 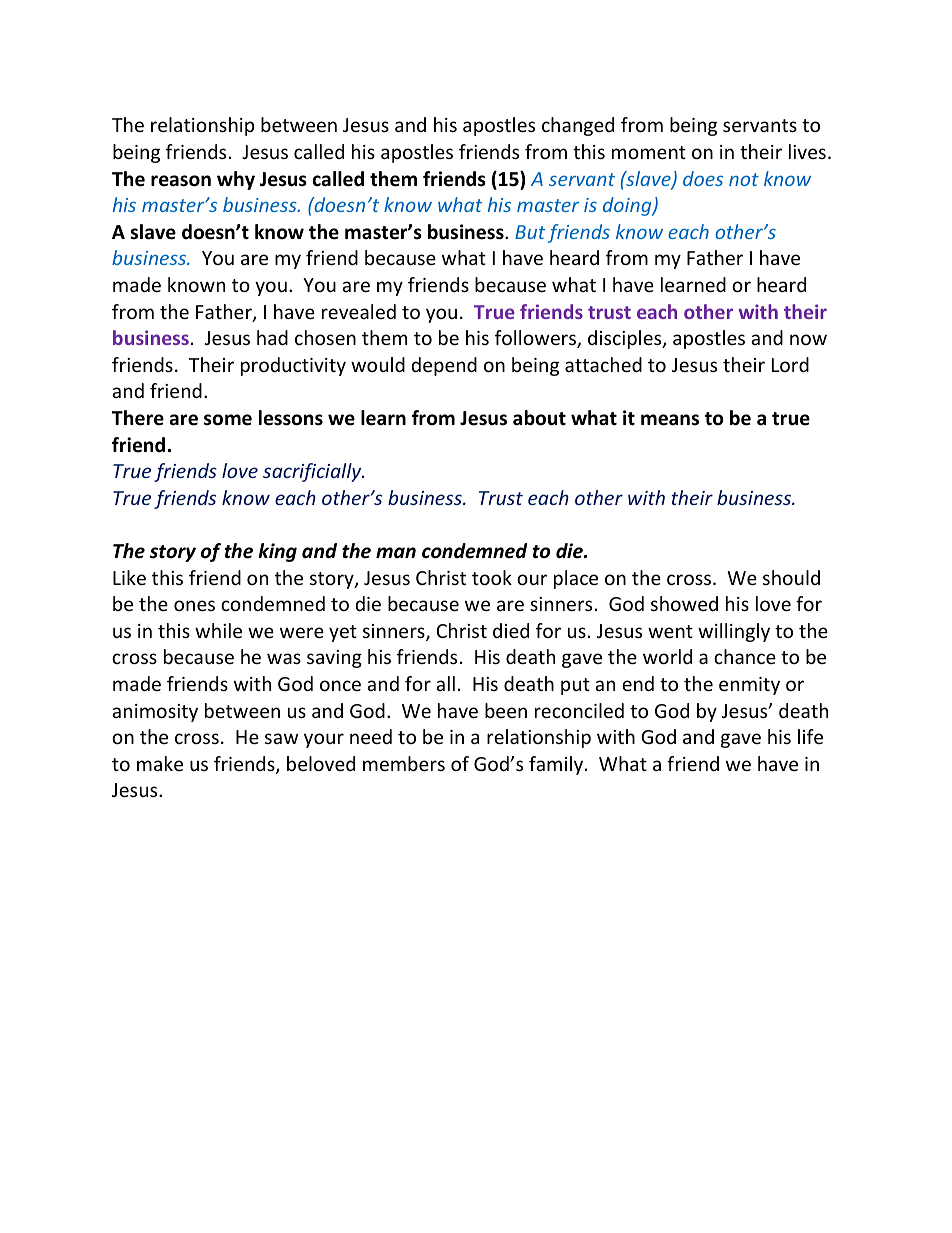 I want to click on not, so click(x=744, y=179).
